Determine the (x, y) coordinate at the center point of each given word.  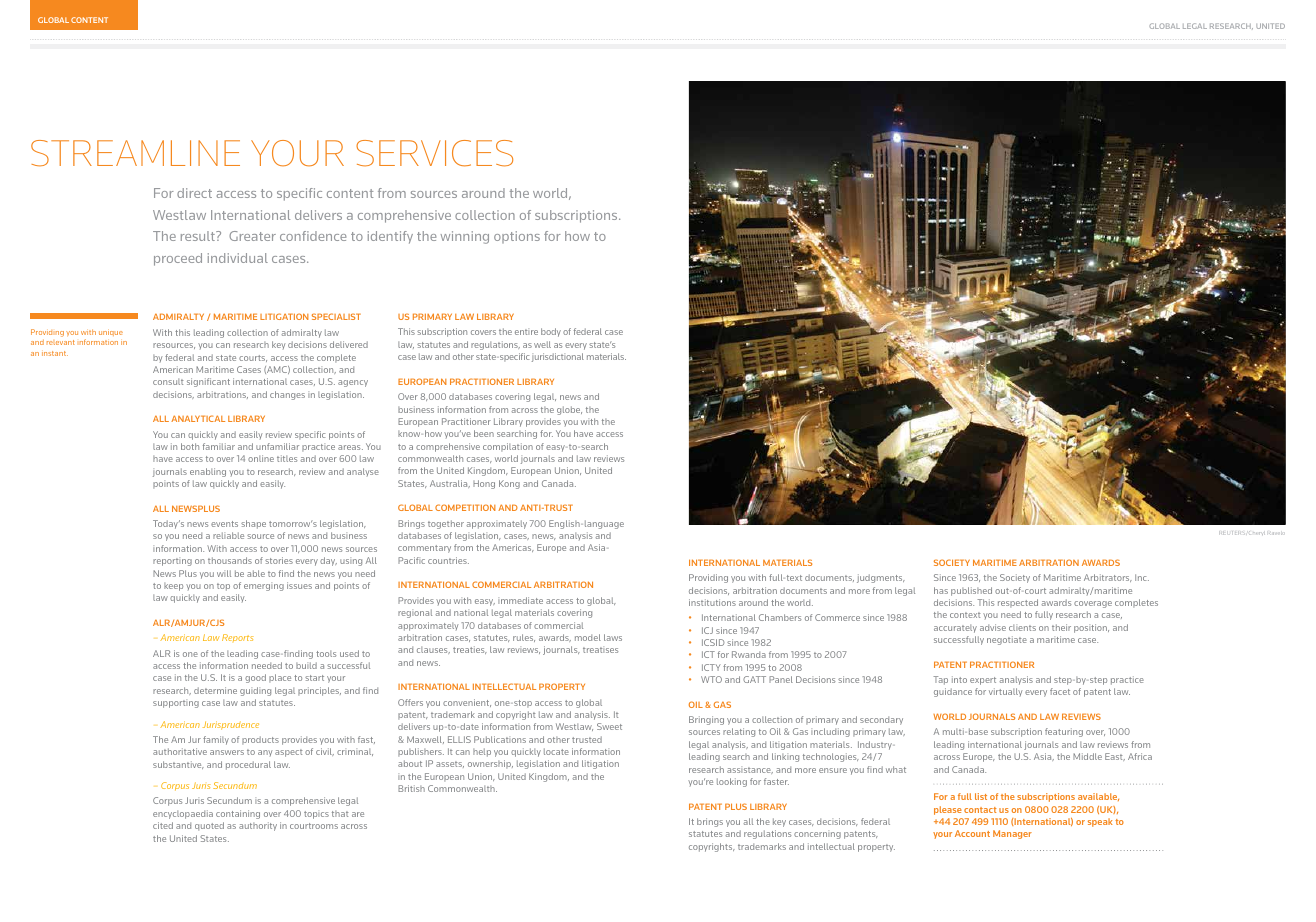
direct (194, 193)
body (551, 332)
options (517, 237)
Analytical (198, 418)
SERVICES (434, 153)
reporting (172, 562)
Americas (513, 548)
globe (569, 410)
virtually (1005, 692)
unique (111, 332)
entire (526, 332)
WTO (711, 679)
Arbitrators (1108, 578)
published (971, 591)
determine (215, 690)
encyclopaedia (183, 814)
